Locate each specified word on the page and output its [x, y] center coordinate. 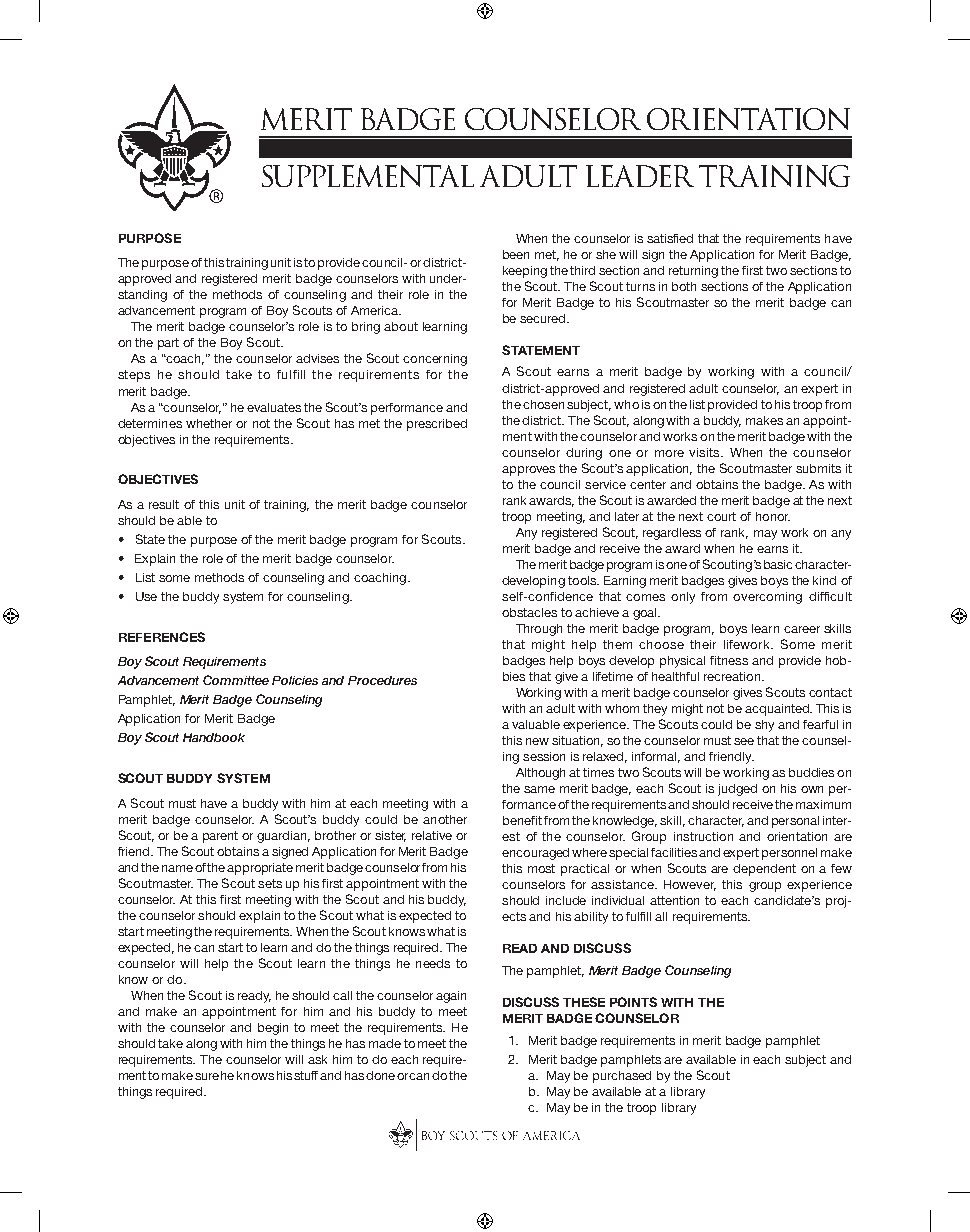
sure [207, 1076]
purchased [622, 1077]
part [168, 344]
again [451, 997]
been [516, 254]
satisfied [670, 238]
